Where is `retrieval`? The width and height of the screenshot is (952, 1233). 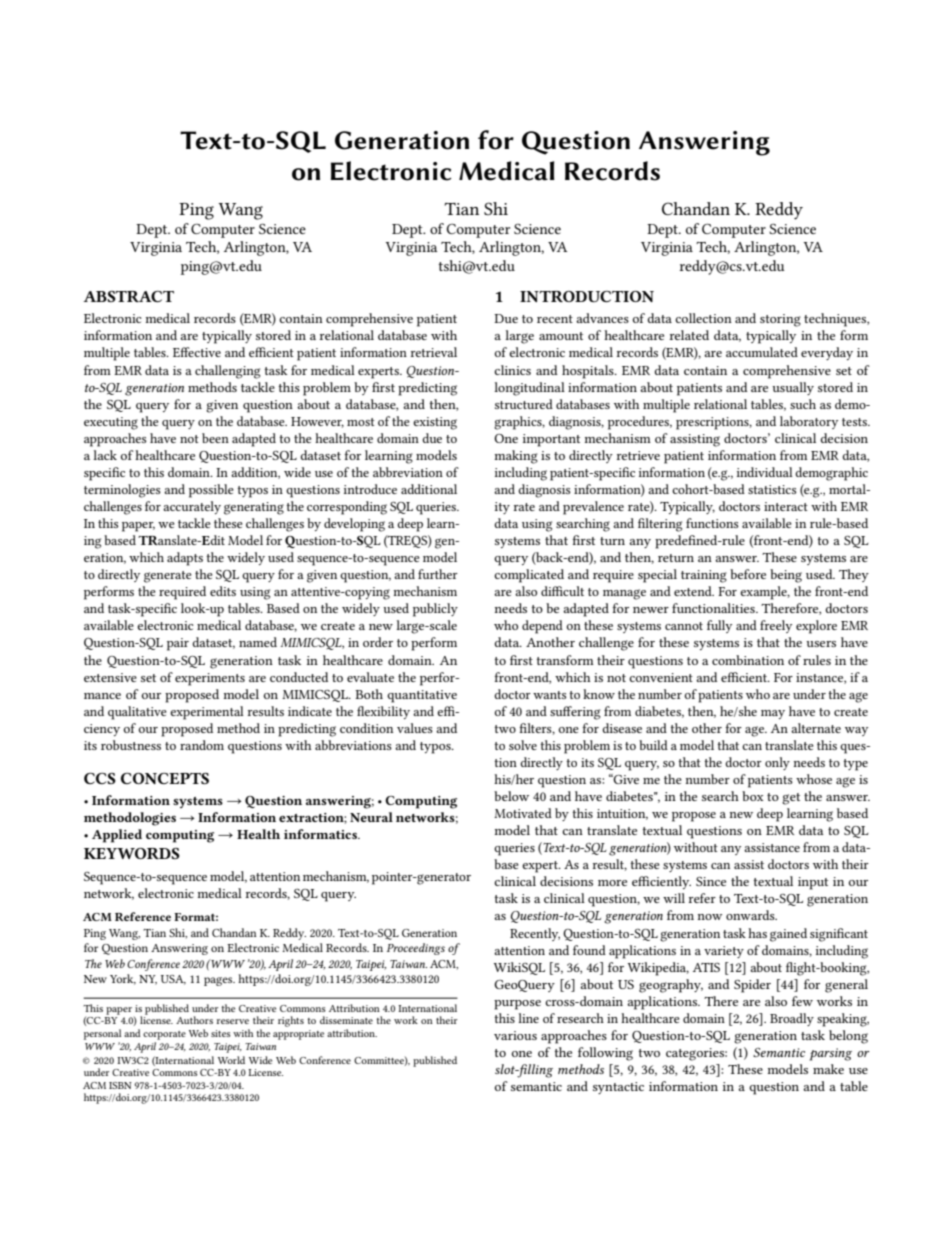
retrieval is located at coordinates (433, 352).
